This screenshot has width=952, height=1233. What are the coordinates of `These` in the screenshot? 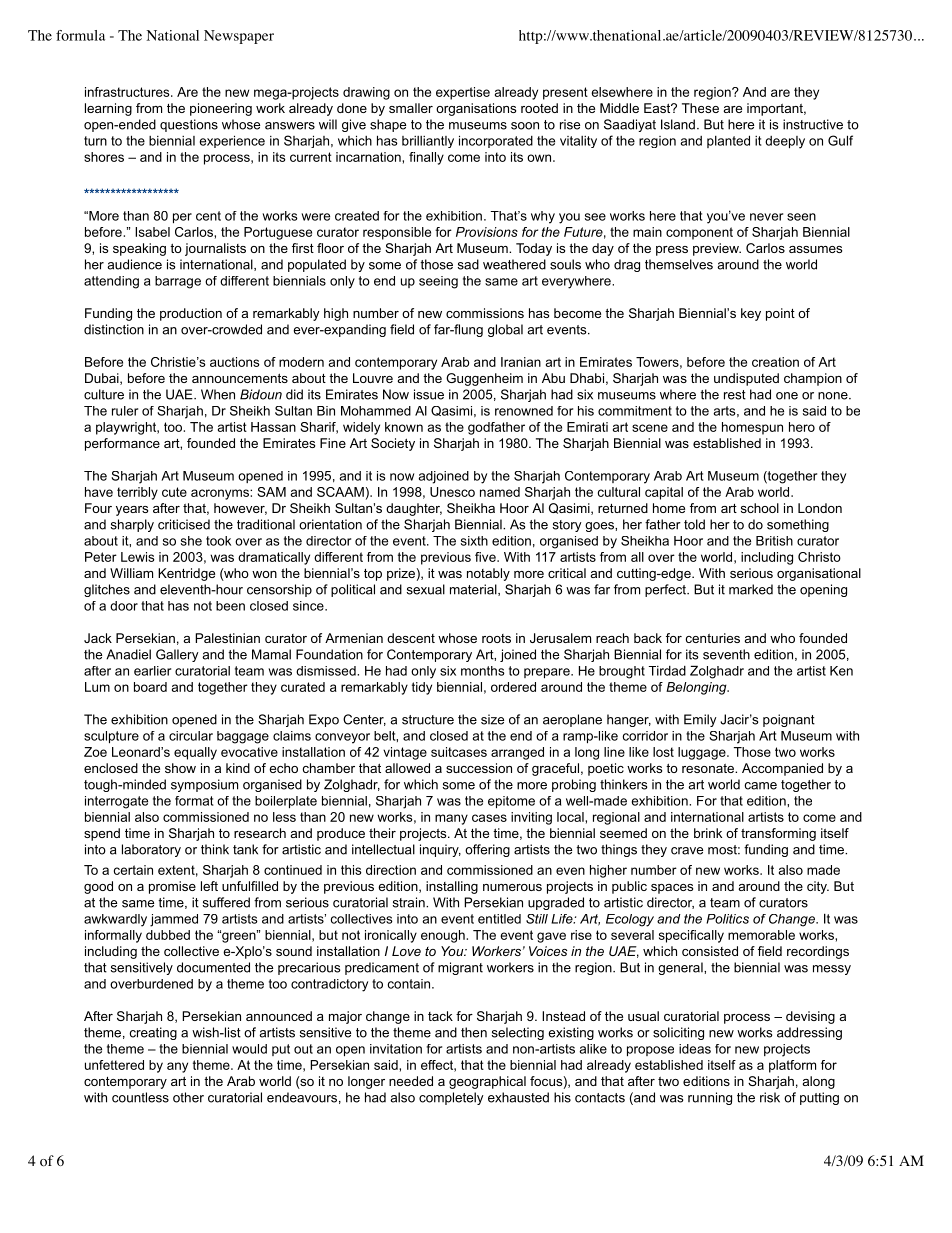 It's located at (700, 108).
